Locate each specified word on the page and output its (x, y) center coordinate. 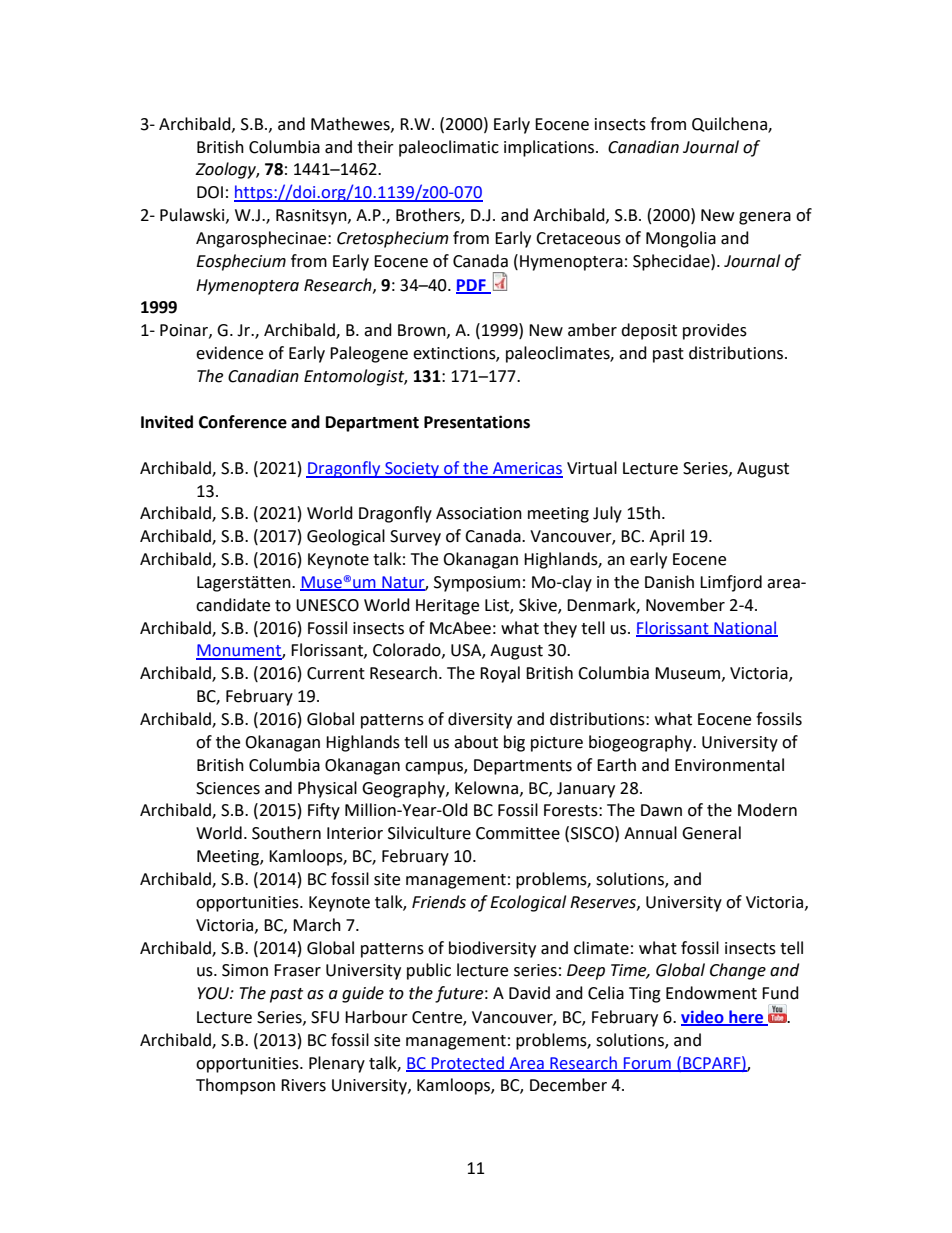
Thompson (235, 1086)
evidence (229, 353)
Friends (439, 902)
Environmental (729, 765)
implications (550, 148)
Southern (286, 833)
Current (336, 673)
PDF (472, 286)
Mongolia (681, 239)
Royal (500, 674)
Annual (650, 833)
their (375, 147)
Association (479, 513)
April (666, 537)
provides (715, 331)
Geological (346, 537)
